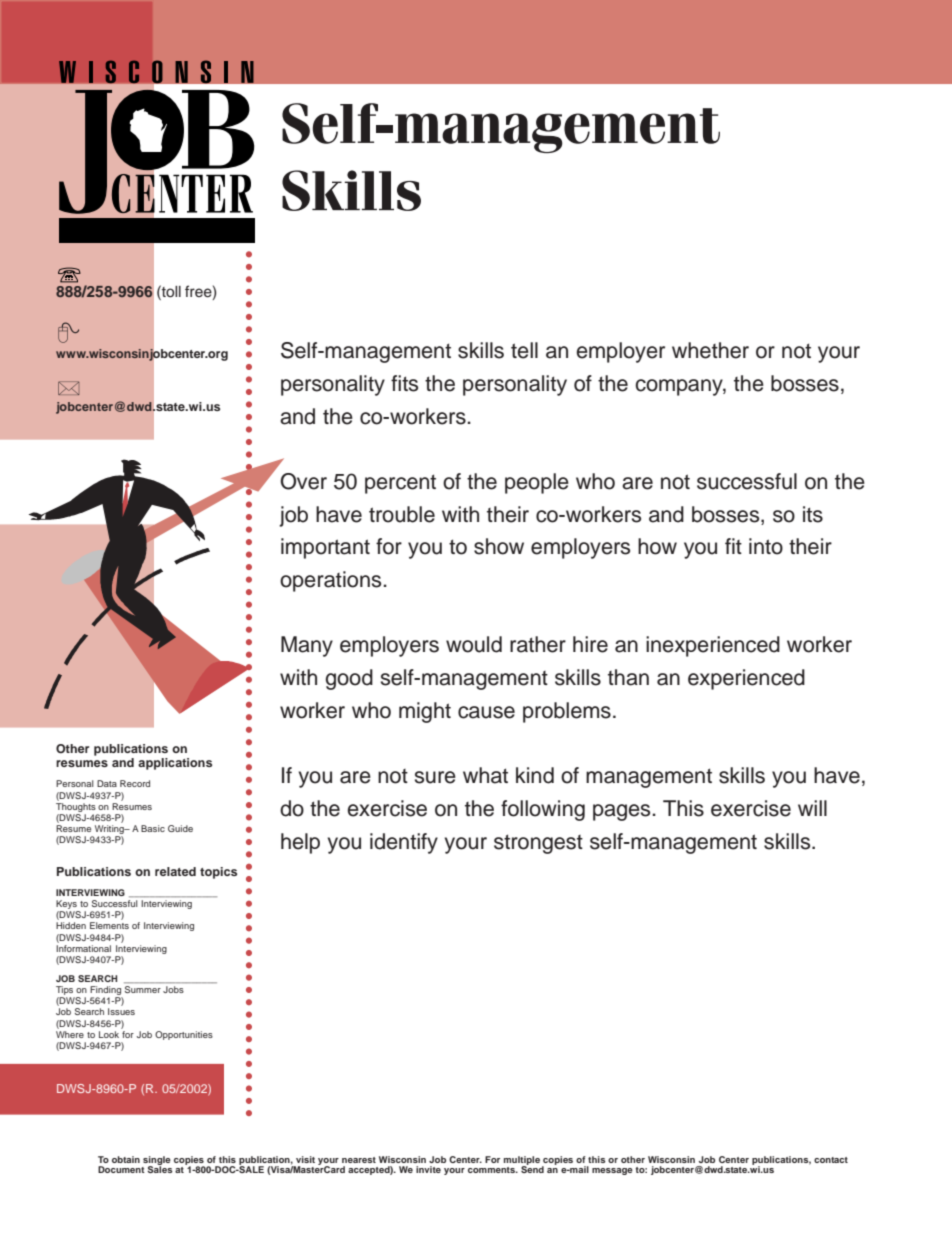 The height and width of the screenshot is (1233, 952). I want to click on single, so click(157, 1161).
